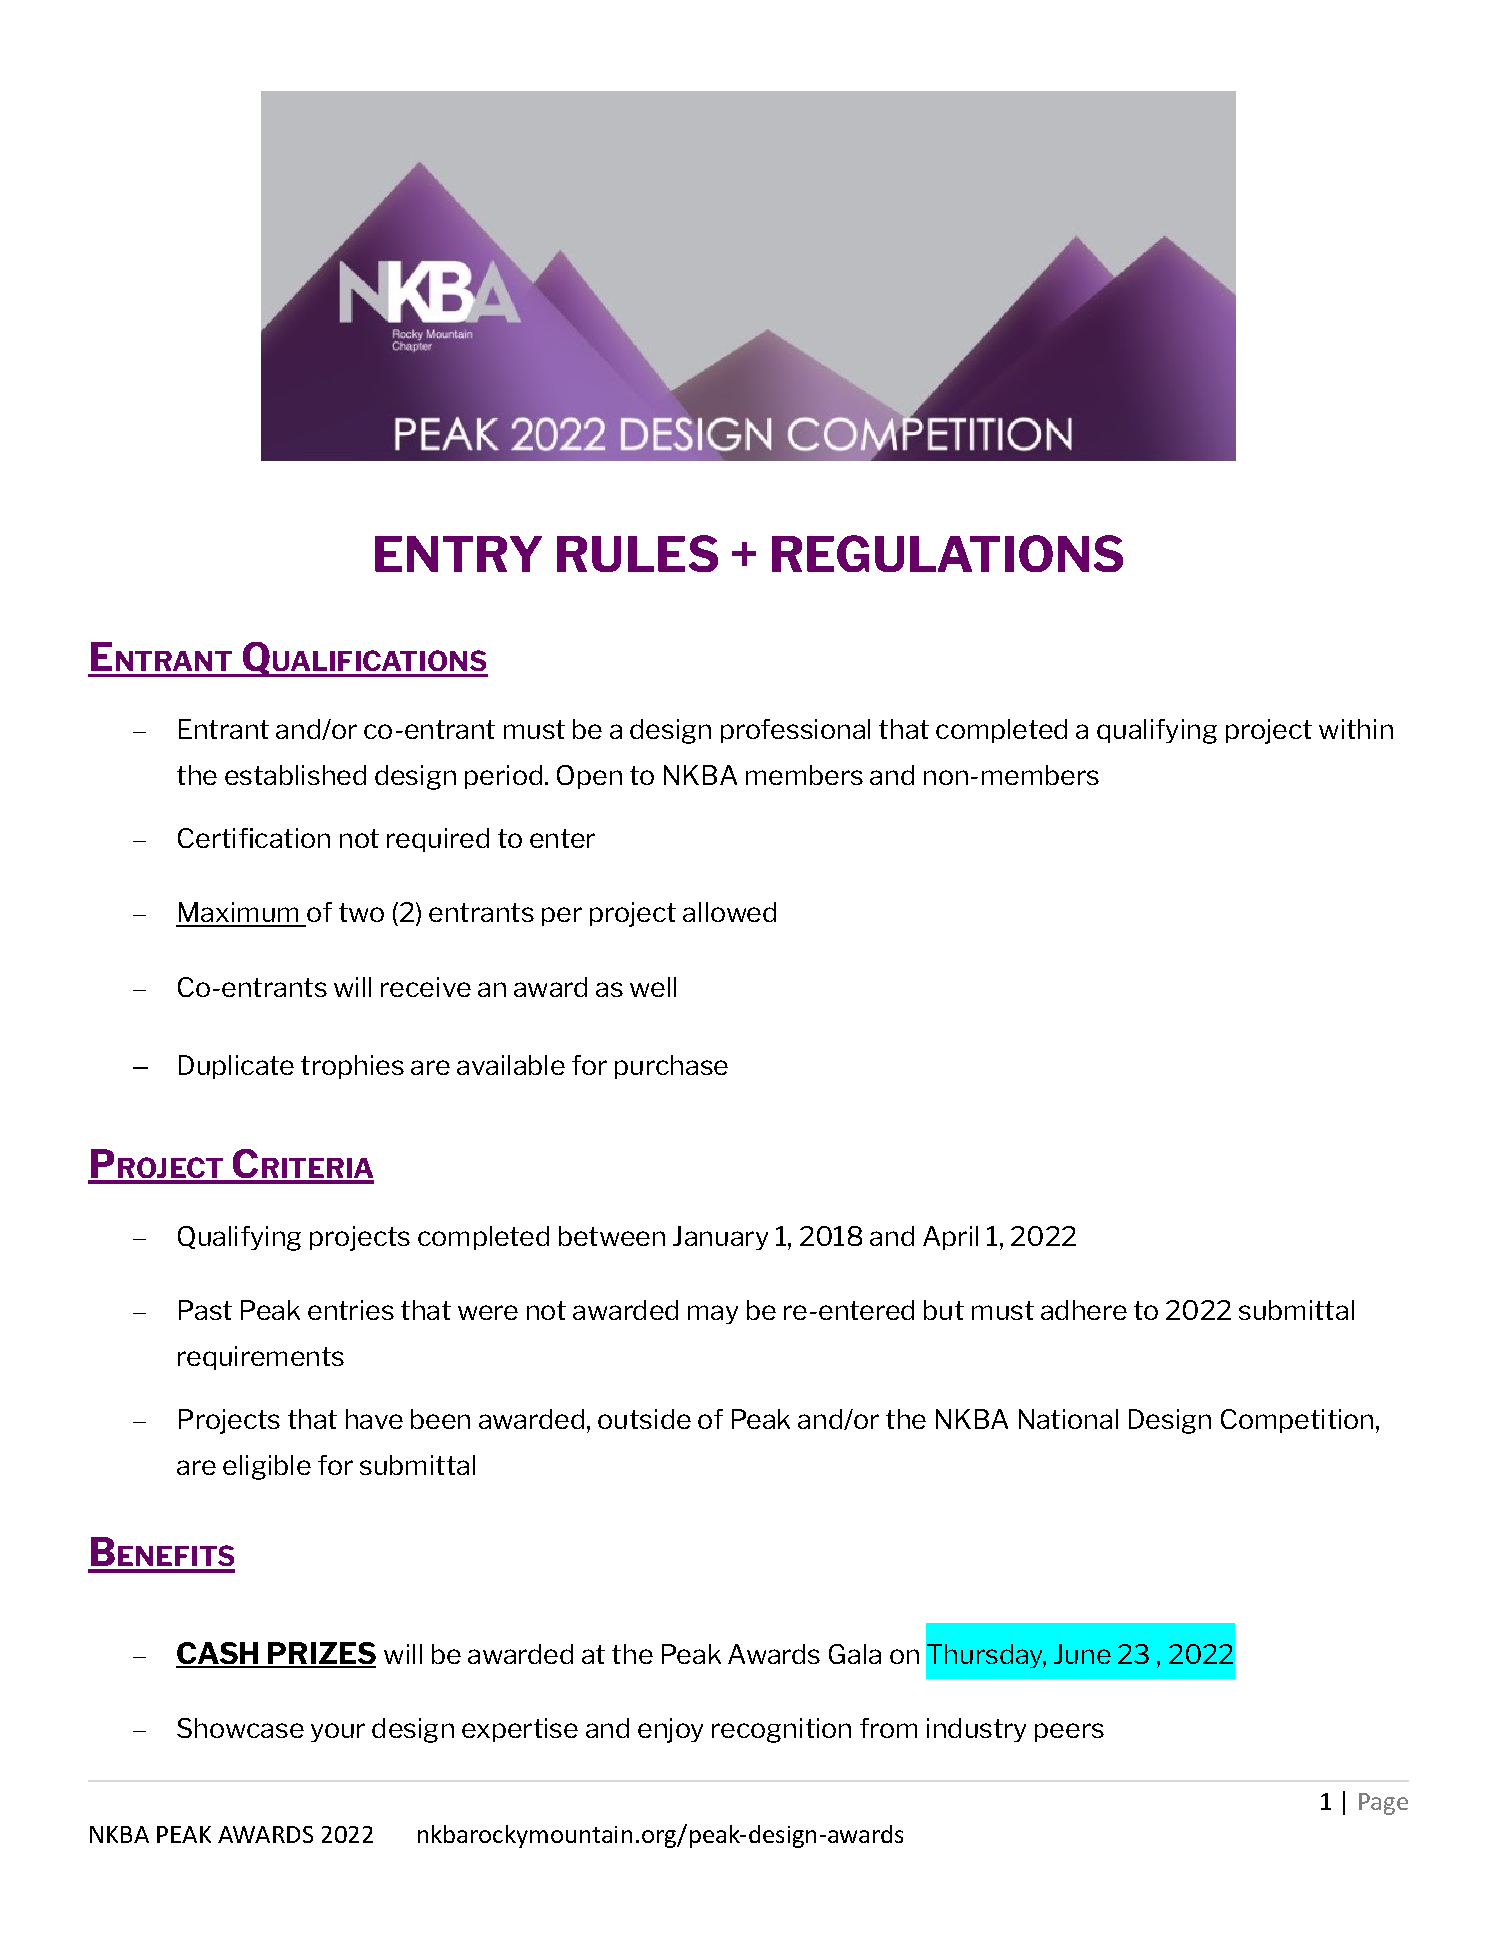 This screenshot has height=1938, width=1497. I want to click on REGULATIONS, so click(947, 553).
